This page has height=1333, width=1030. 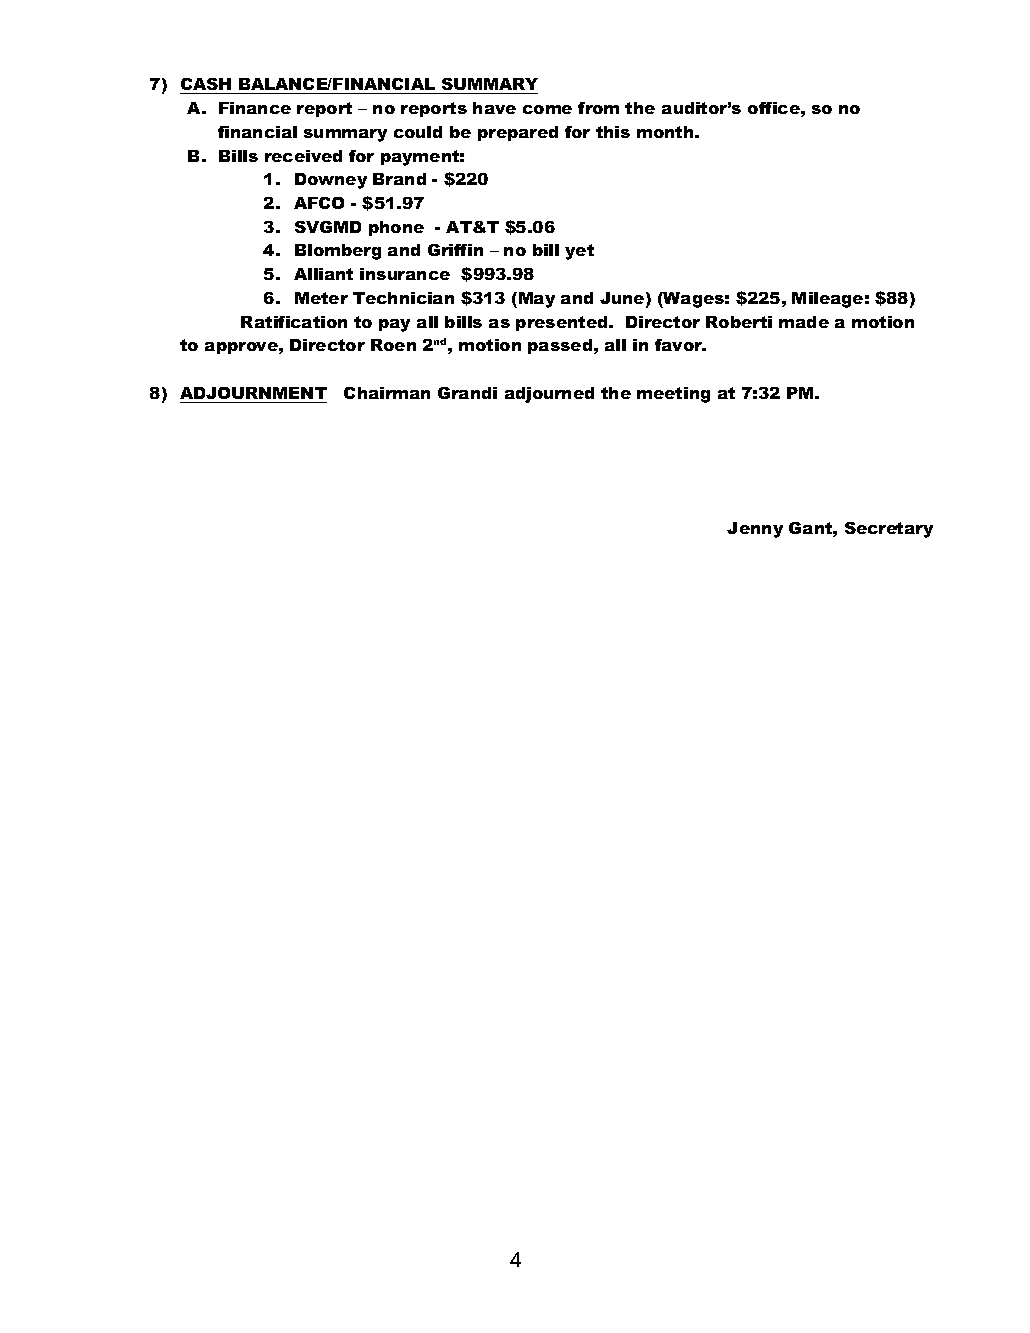 What do you see at coordinates (255, 108) in the page?
I see `Finance` at bounding box center [255, 108].
